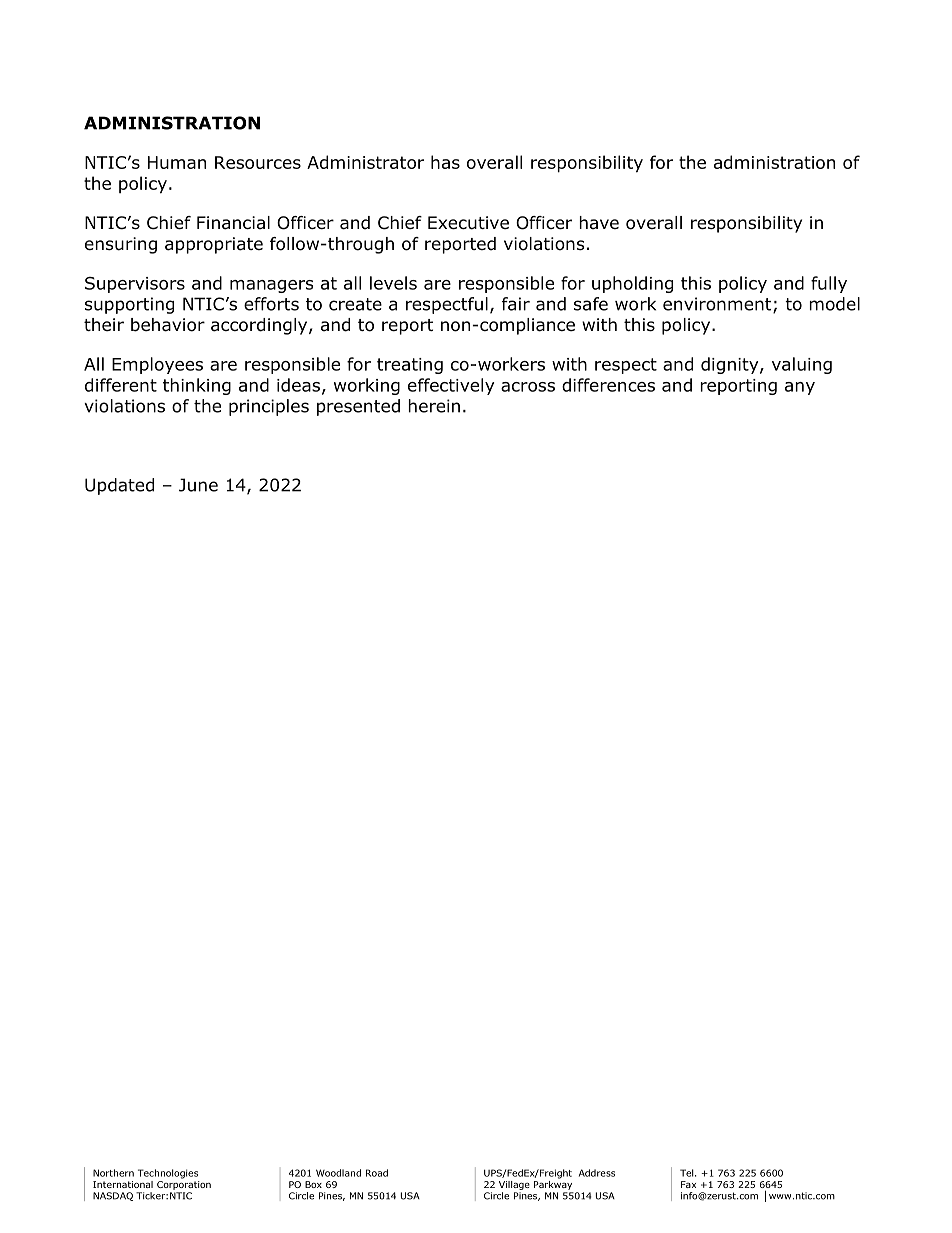  Describe the element at coordinates (198, 485) in the document. I see `June` at that location.
